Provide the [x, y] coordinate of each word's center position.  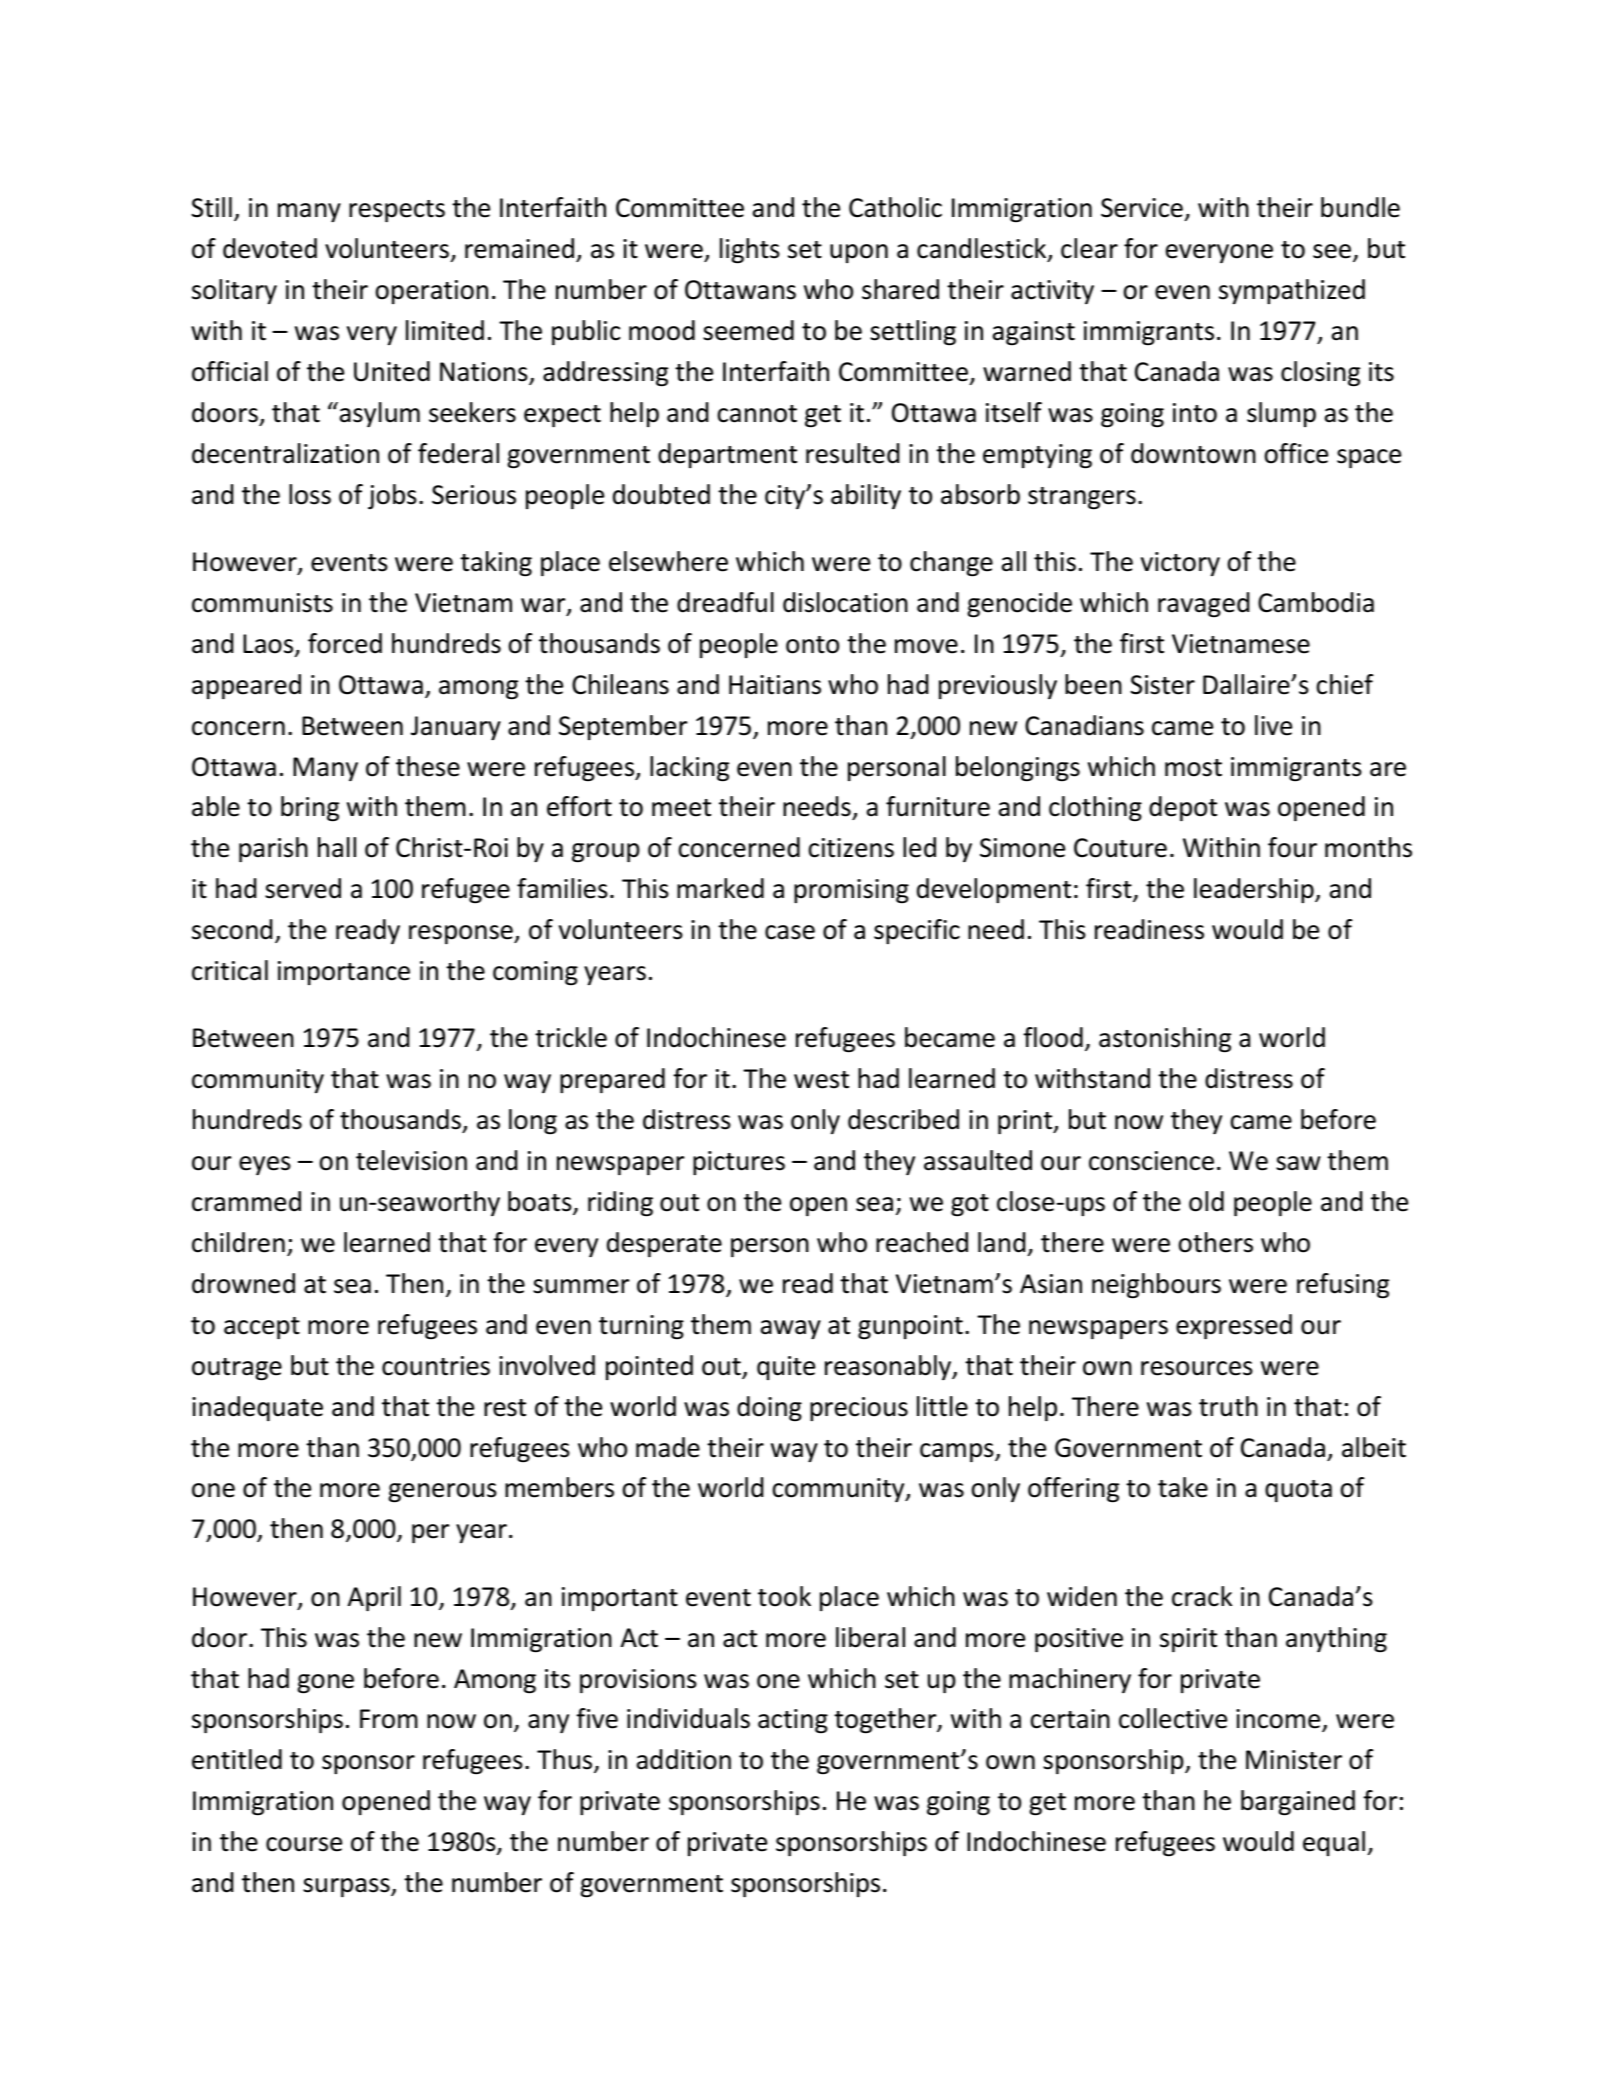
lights [750, 251]
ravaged [1203, 605]
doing [769, 1409]
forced [345, 643]
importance [344, 973]
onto [812, 645]
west [821, 1080]
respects [397, 211]
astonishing [1165, 1040]
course [304, 1844]
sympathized [1292, 291]
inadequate [257, 1408]
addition [684, 1759]
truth [1228, 1406]
